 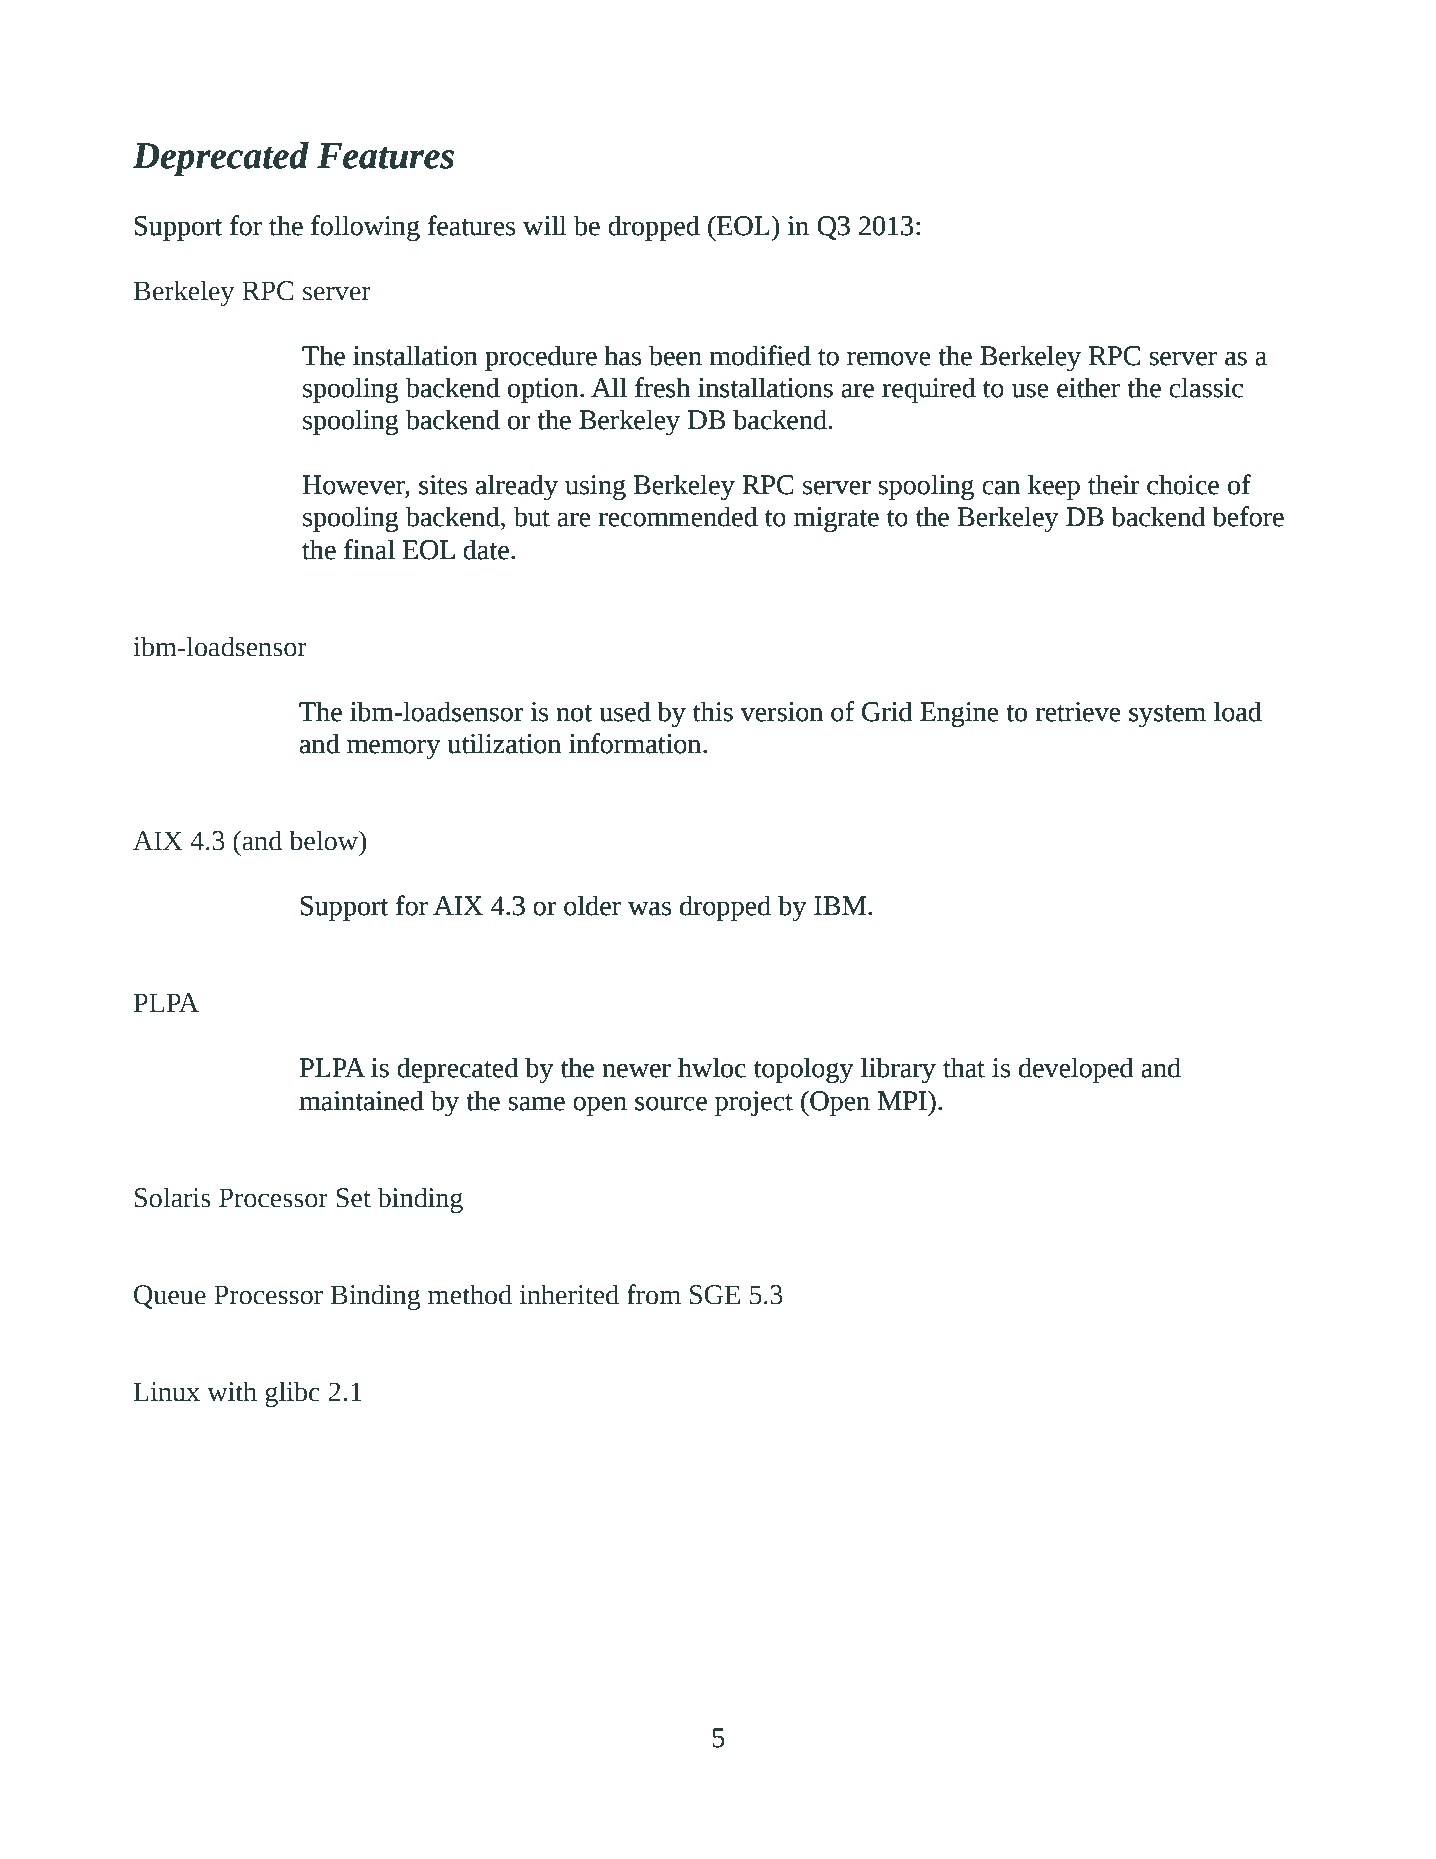 I want to click on following, so click(x=365, y=228).
